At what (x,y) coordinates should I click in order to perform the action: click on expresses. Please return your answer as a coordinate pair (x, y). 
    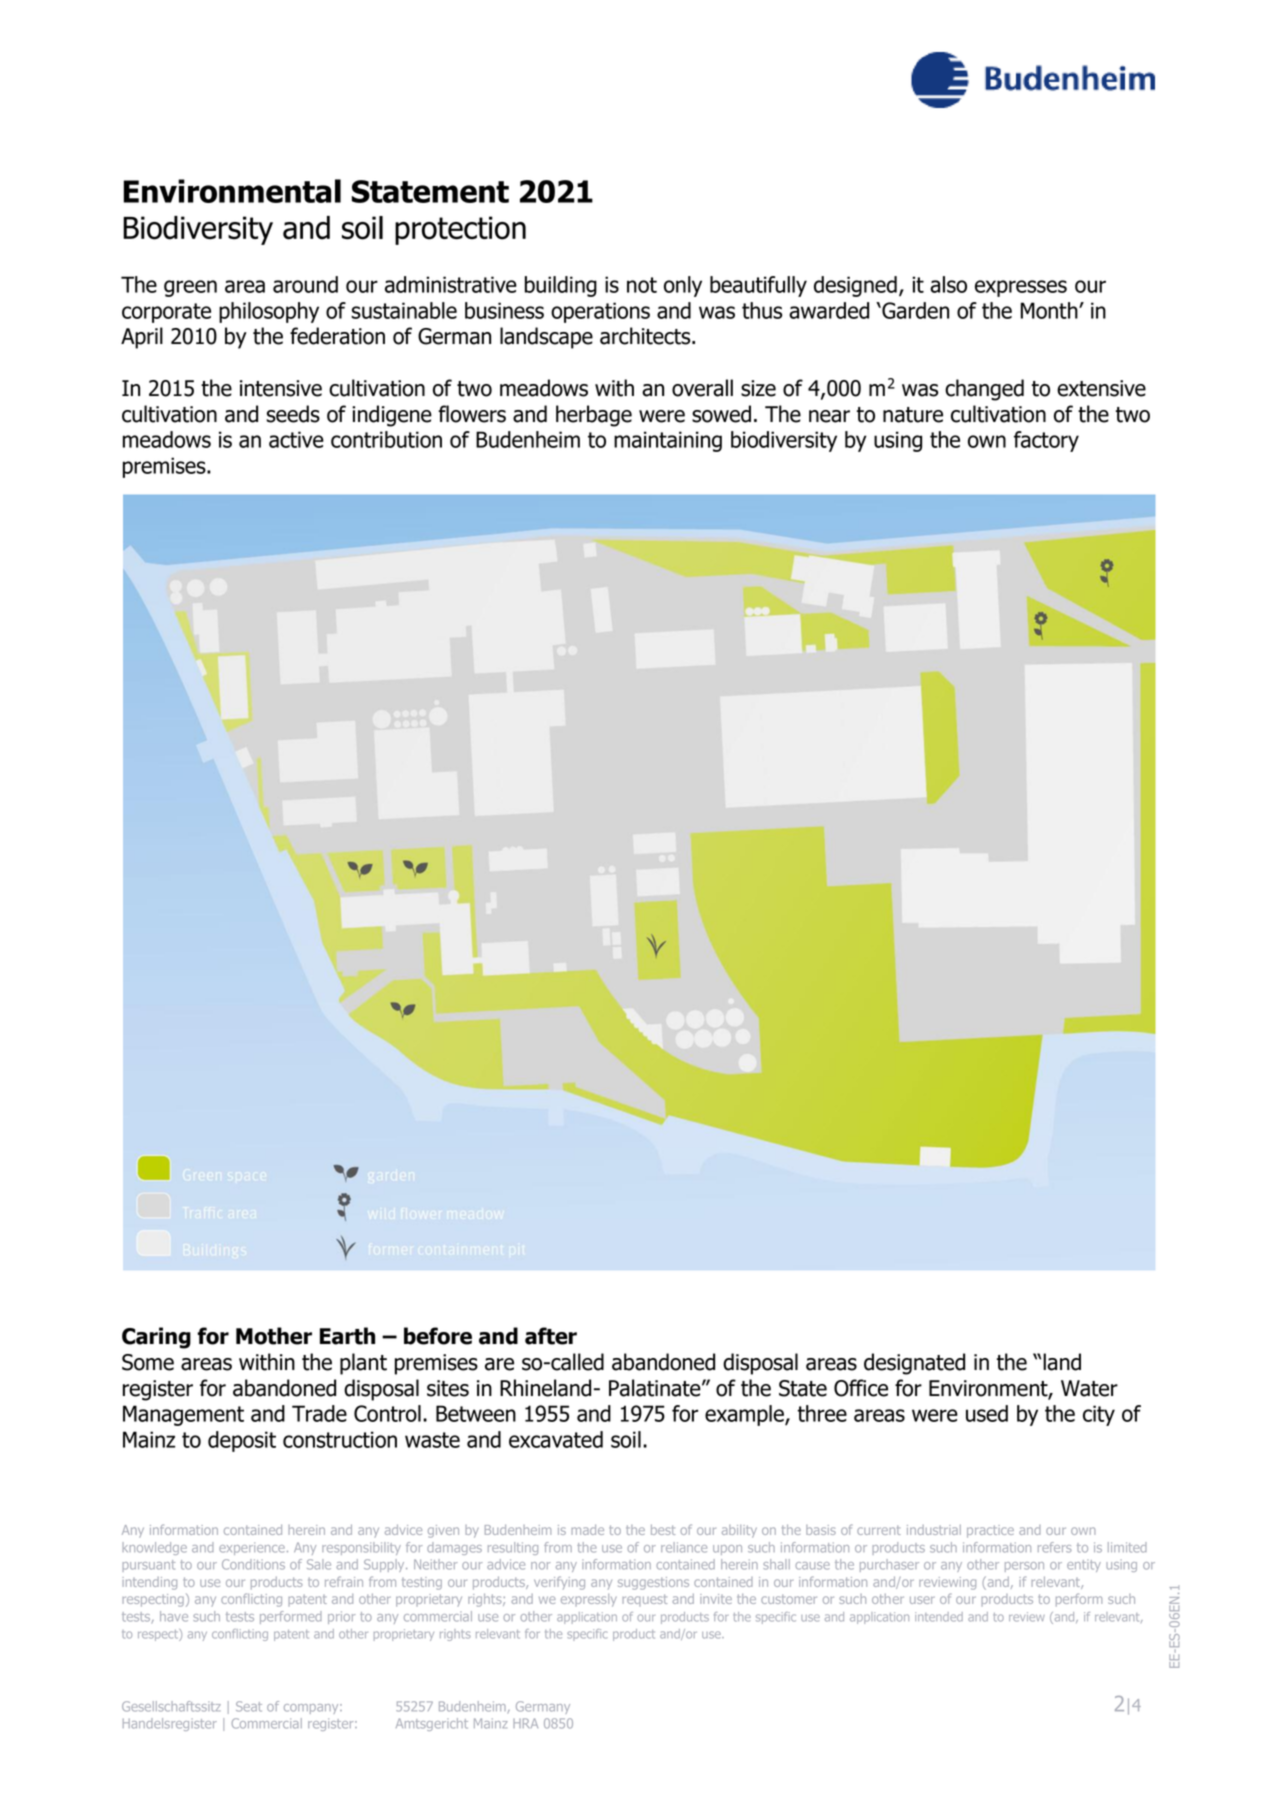
    Looking at the image, I should click on (1021, 288).
